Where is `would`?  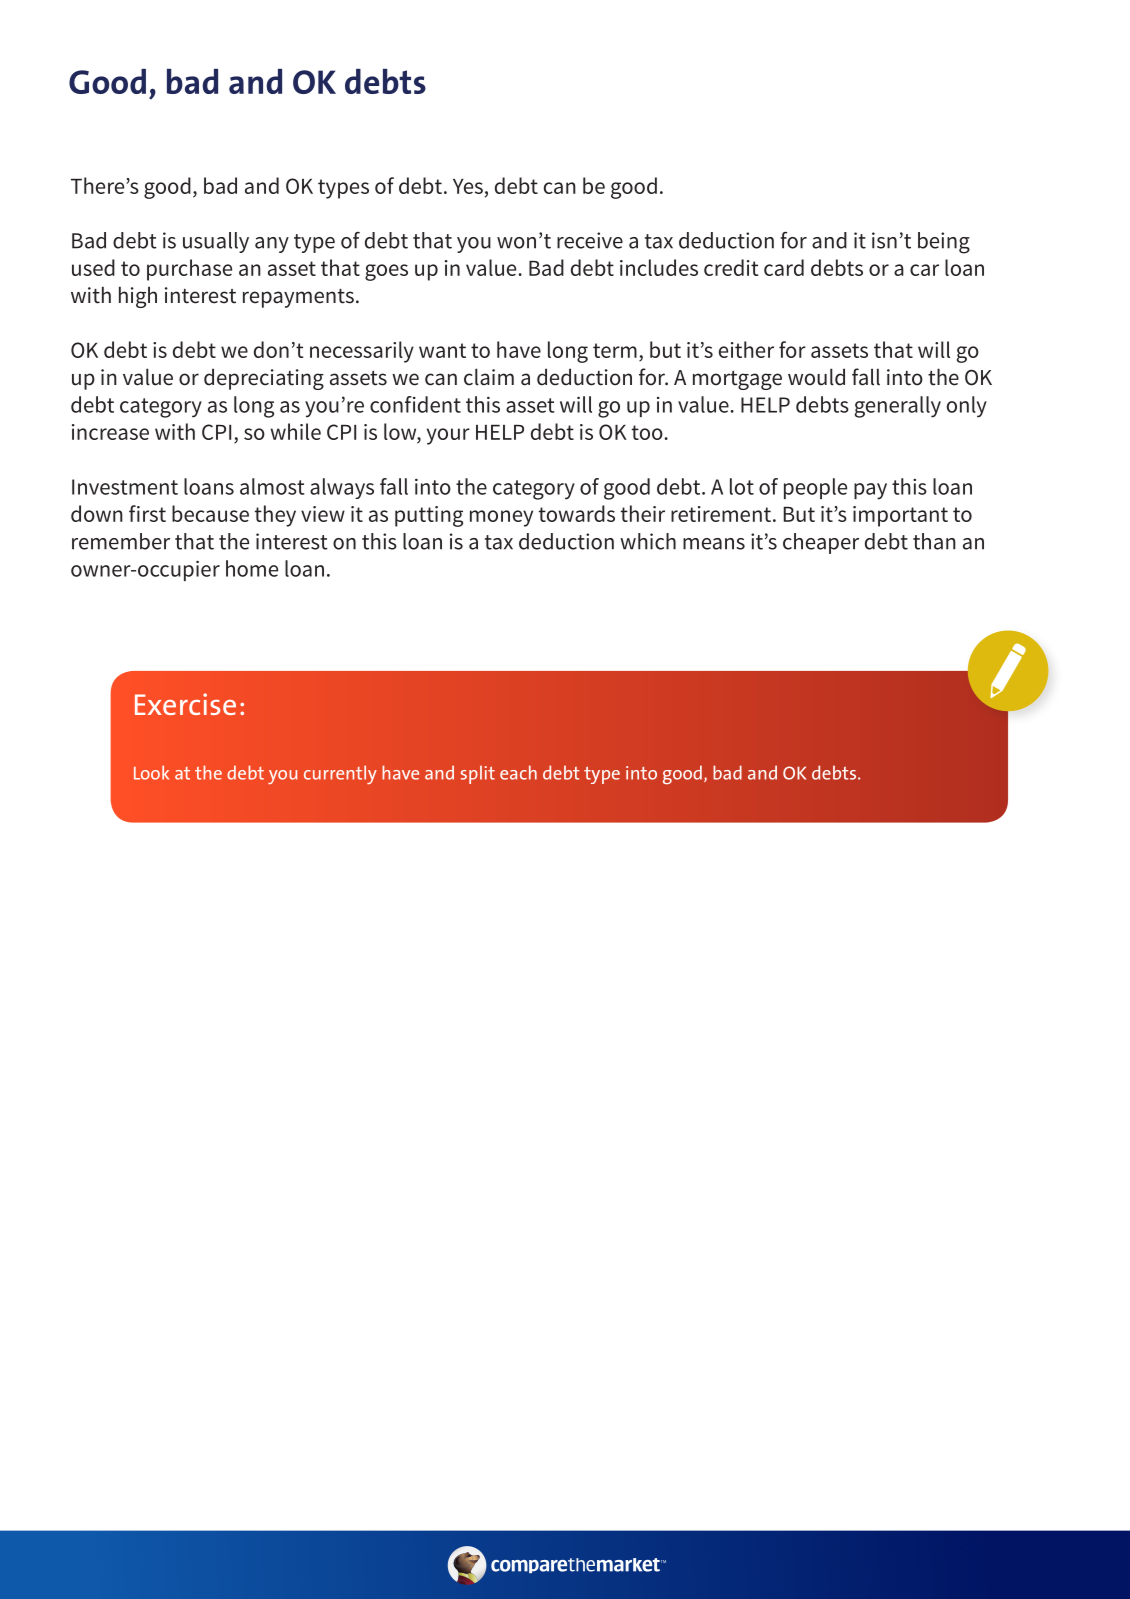
would is located at coordinates (816, 377).
